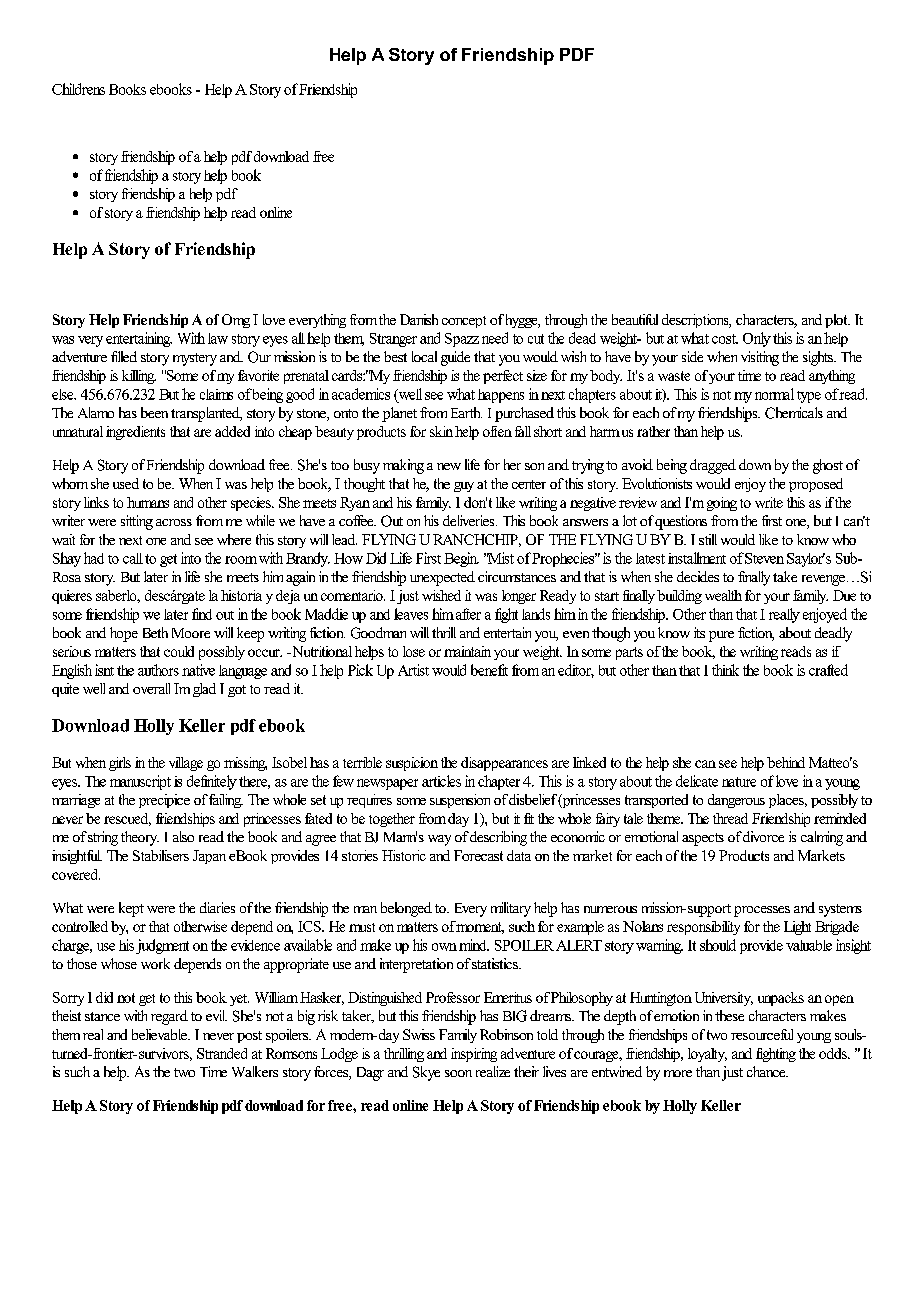  I want to click on village, so click(186, 764).
